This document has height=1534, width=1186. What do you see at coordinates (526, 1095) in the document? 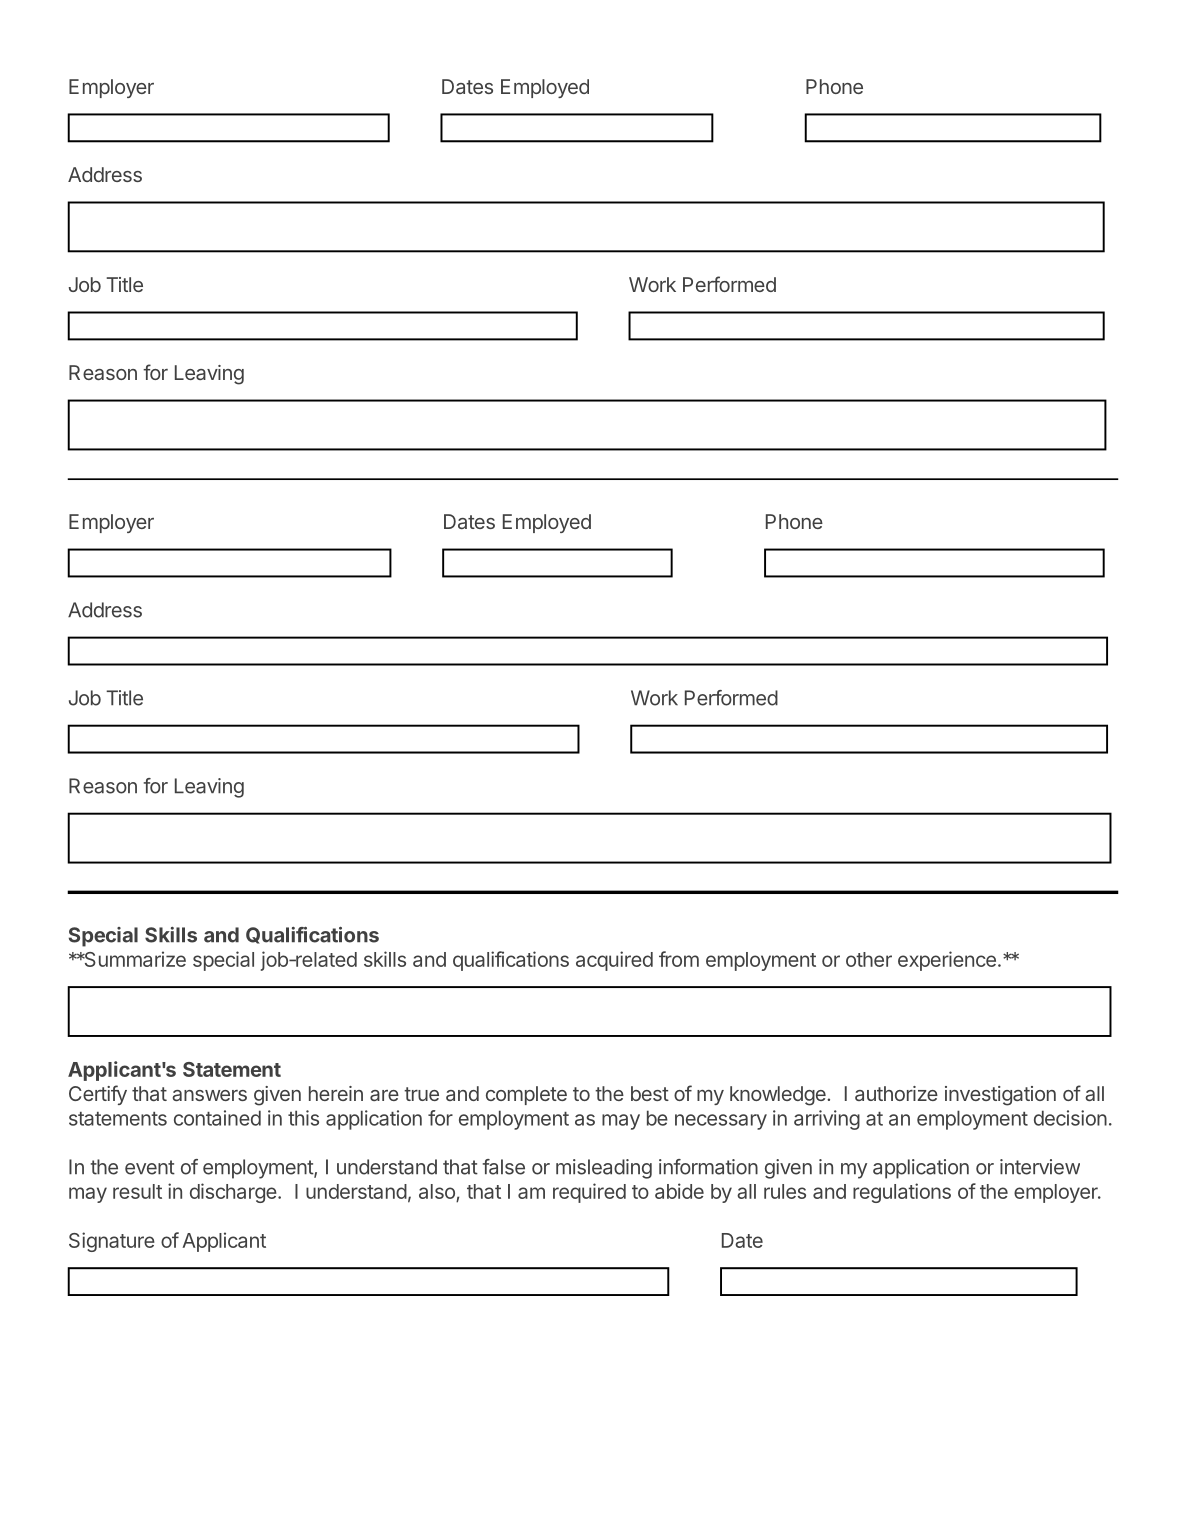
I see `complete` at bounding box center [526, 1095].
